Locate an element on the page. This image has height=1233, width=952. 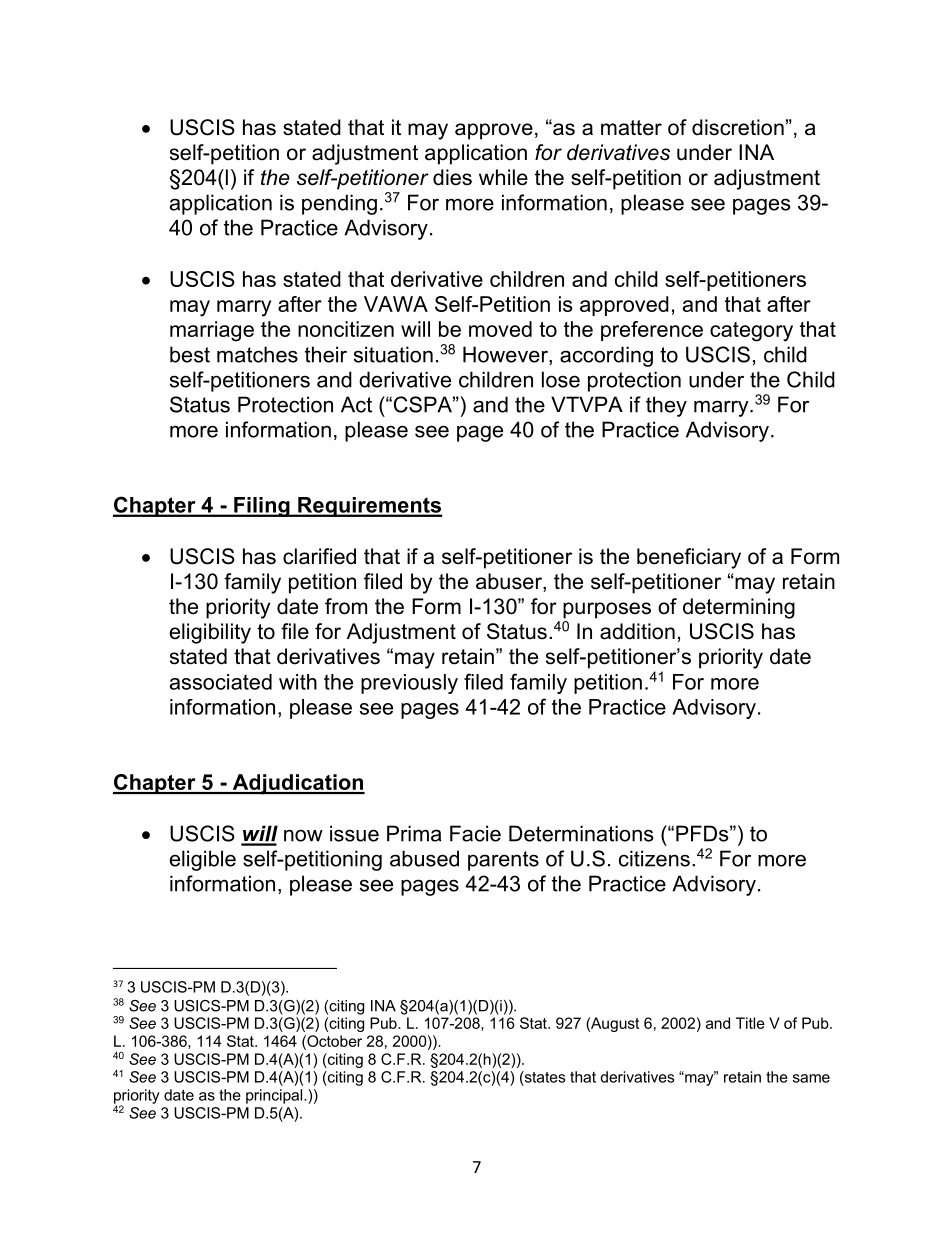
eligibility is located at coordinates (210, 633).
